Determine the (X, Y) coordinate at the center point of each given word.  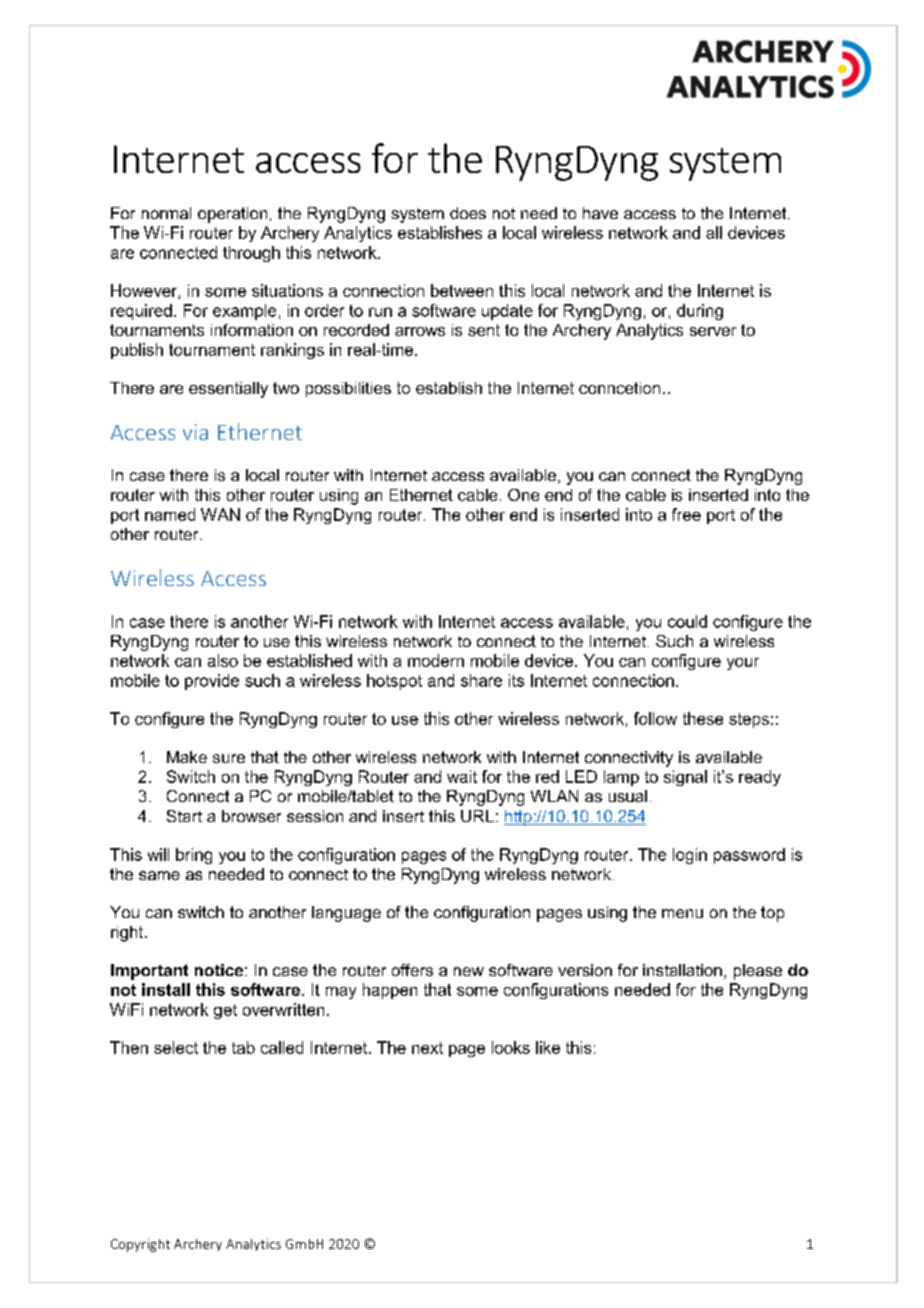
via (195, 432)
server (713, 331)
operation (232, 215)
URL (477, 816)
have (600, 213)
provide (212, 682)
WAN (220, 514)
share (481, 680)
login (690, 856)
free (686, 514)
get (225, 1011)
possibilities (348, 389)
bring (194, 856)
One (523, 495)
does (468, 213)
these (703, 718)
